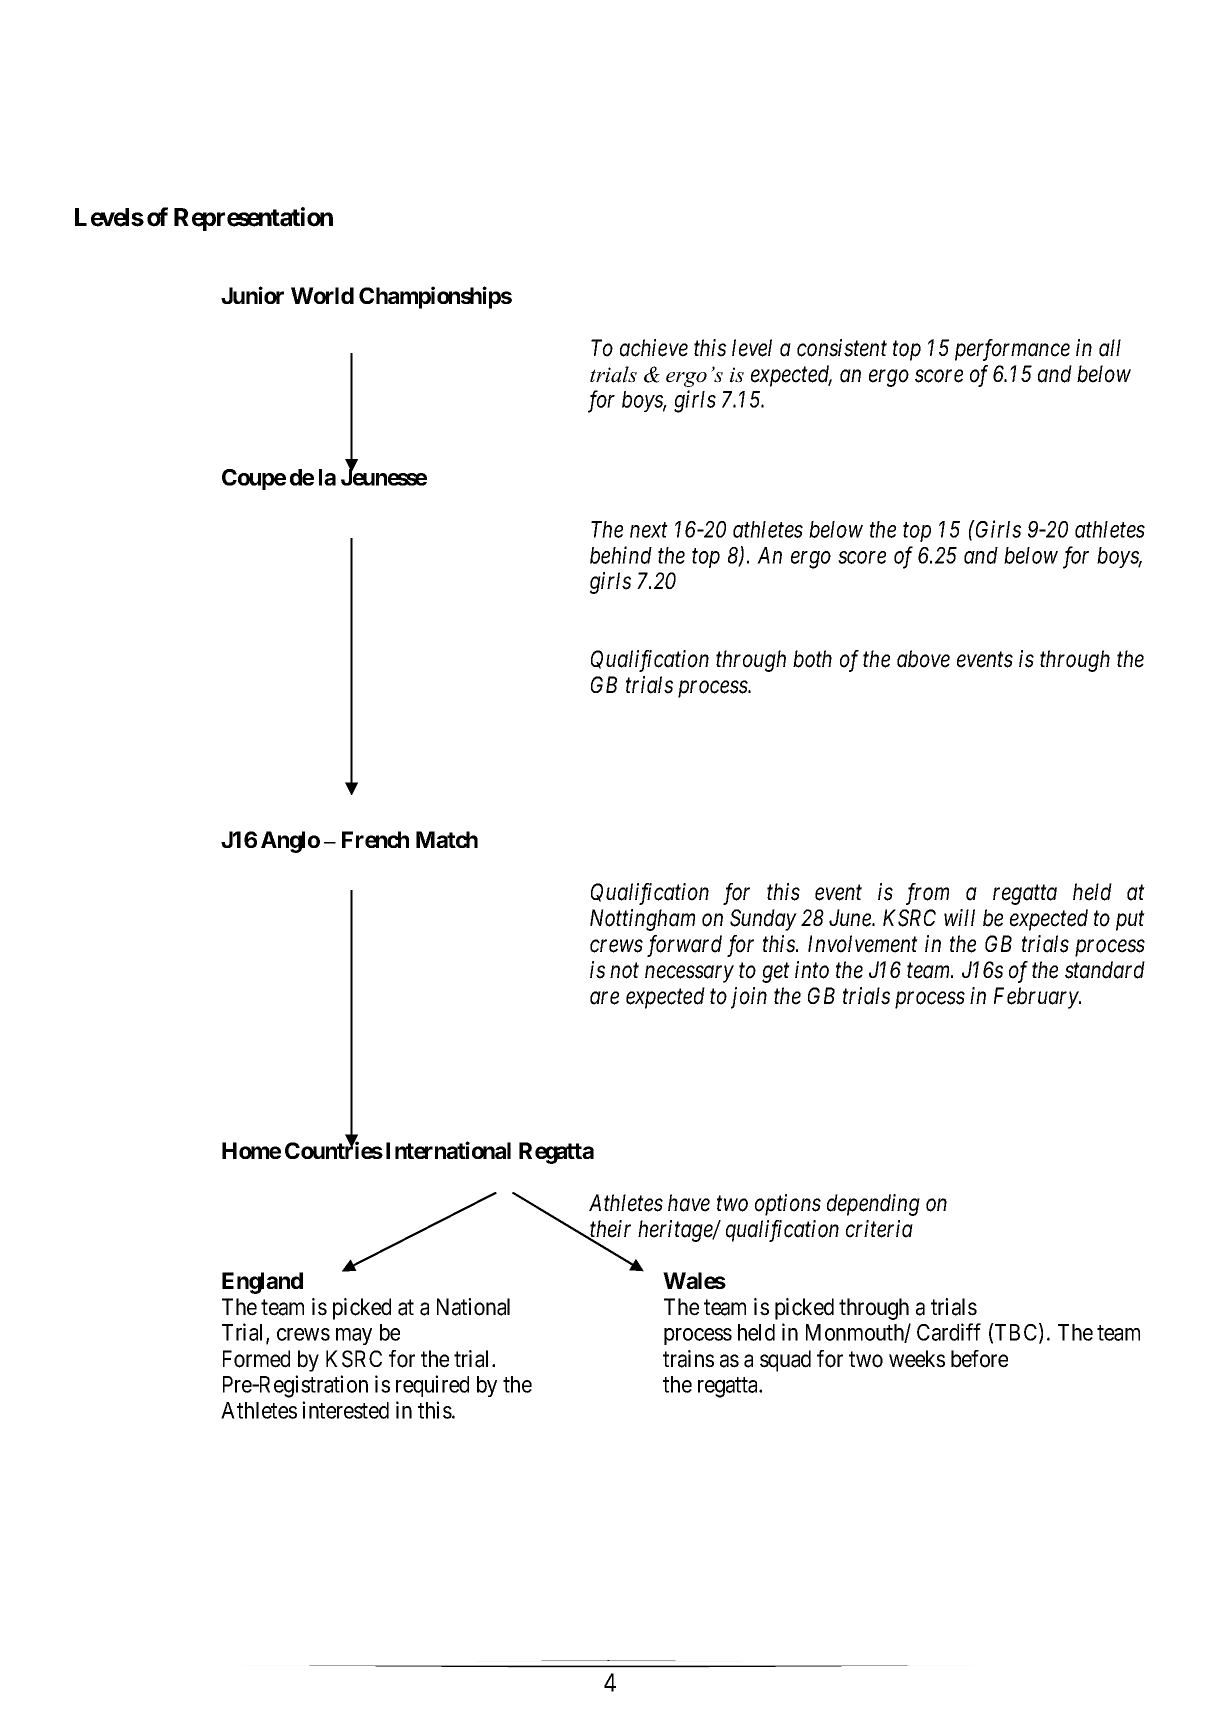 The image size is (1218, 1725). Describe the element at coordinates (688, 1359) in the screenshot. I see `trains` at that location.
